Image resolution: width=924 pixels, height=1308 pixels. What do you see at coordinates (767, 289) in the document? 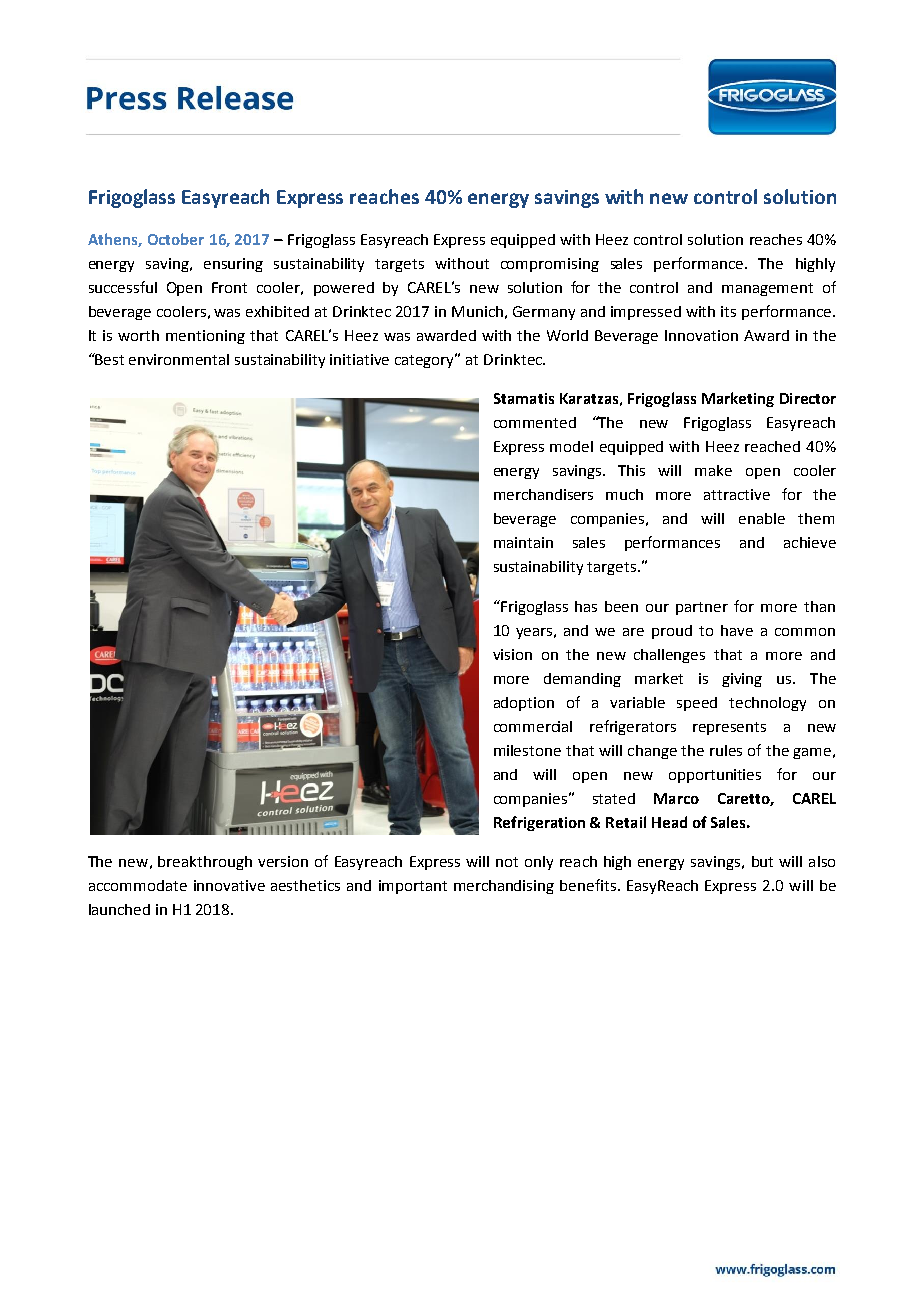
I see `management` at bounding box center [767, 289].
